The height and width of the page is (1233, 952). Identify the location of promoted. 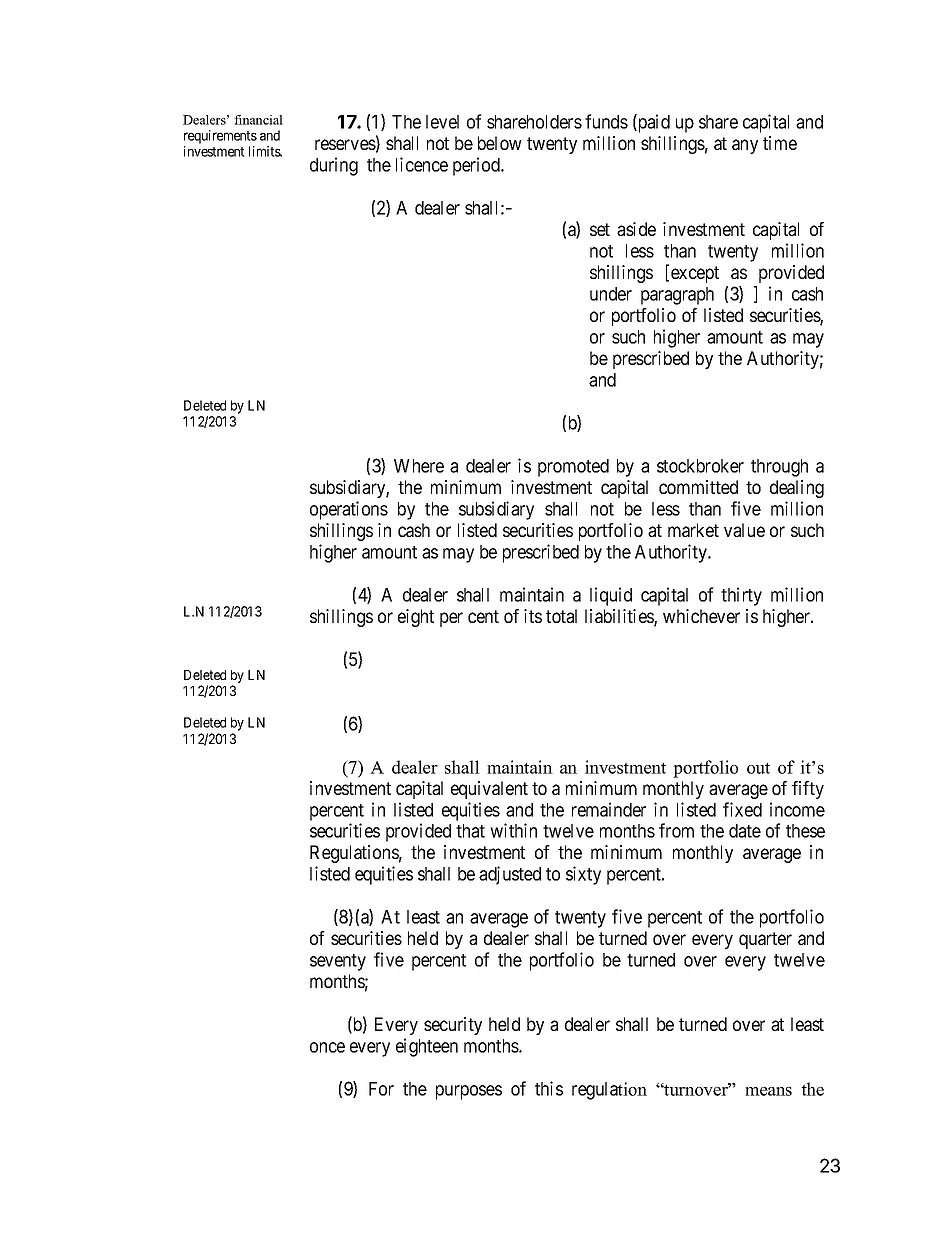
(573, 468).
